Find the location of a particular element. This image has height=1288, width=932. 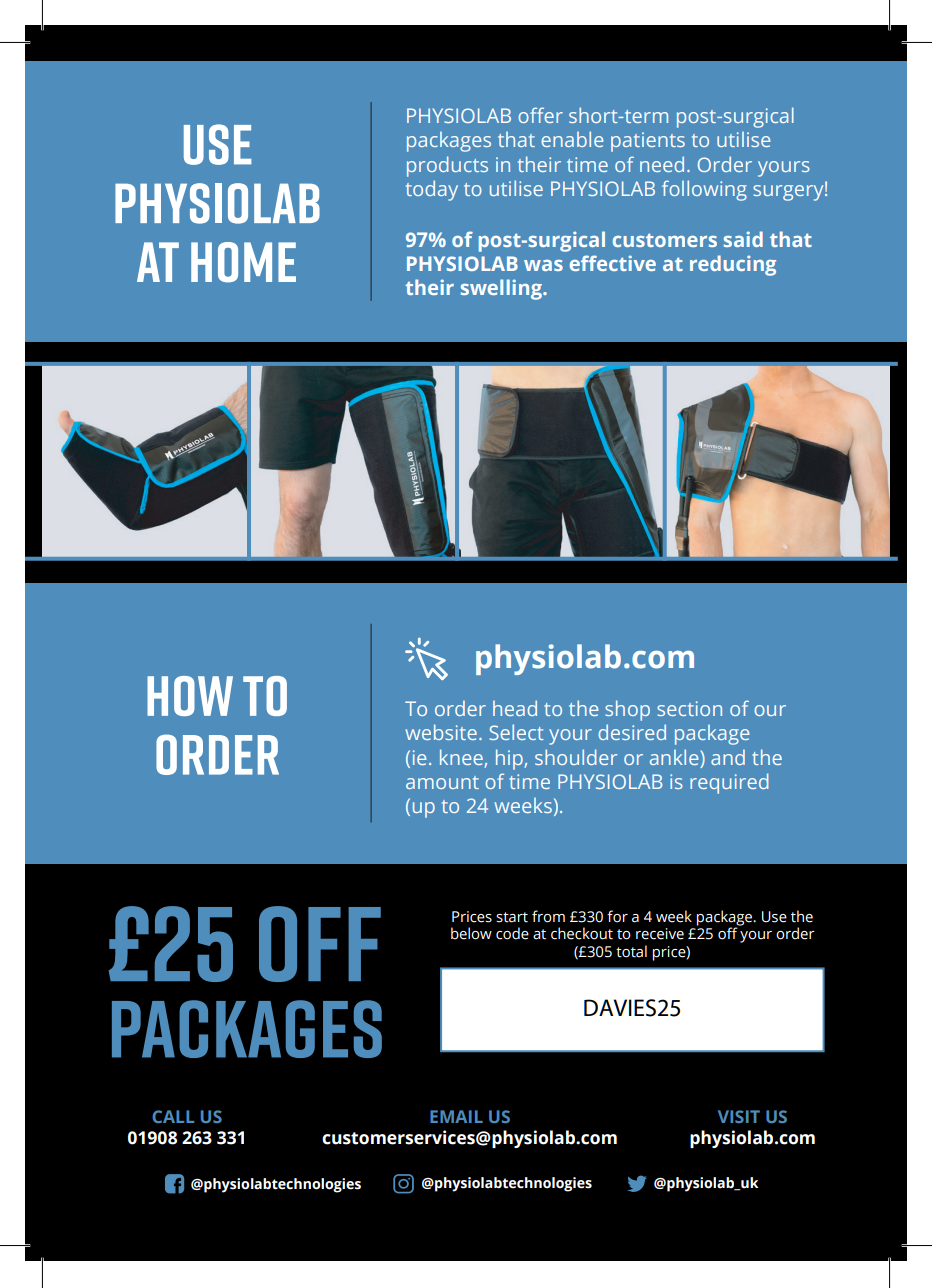

HOME is located at coordinates (243, 262).
